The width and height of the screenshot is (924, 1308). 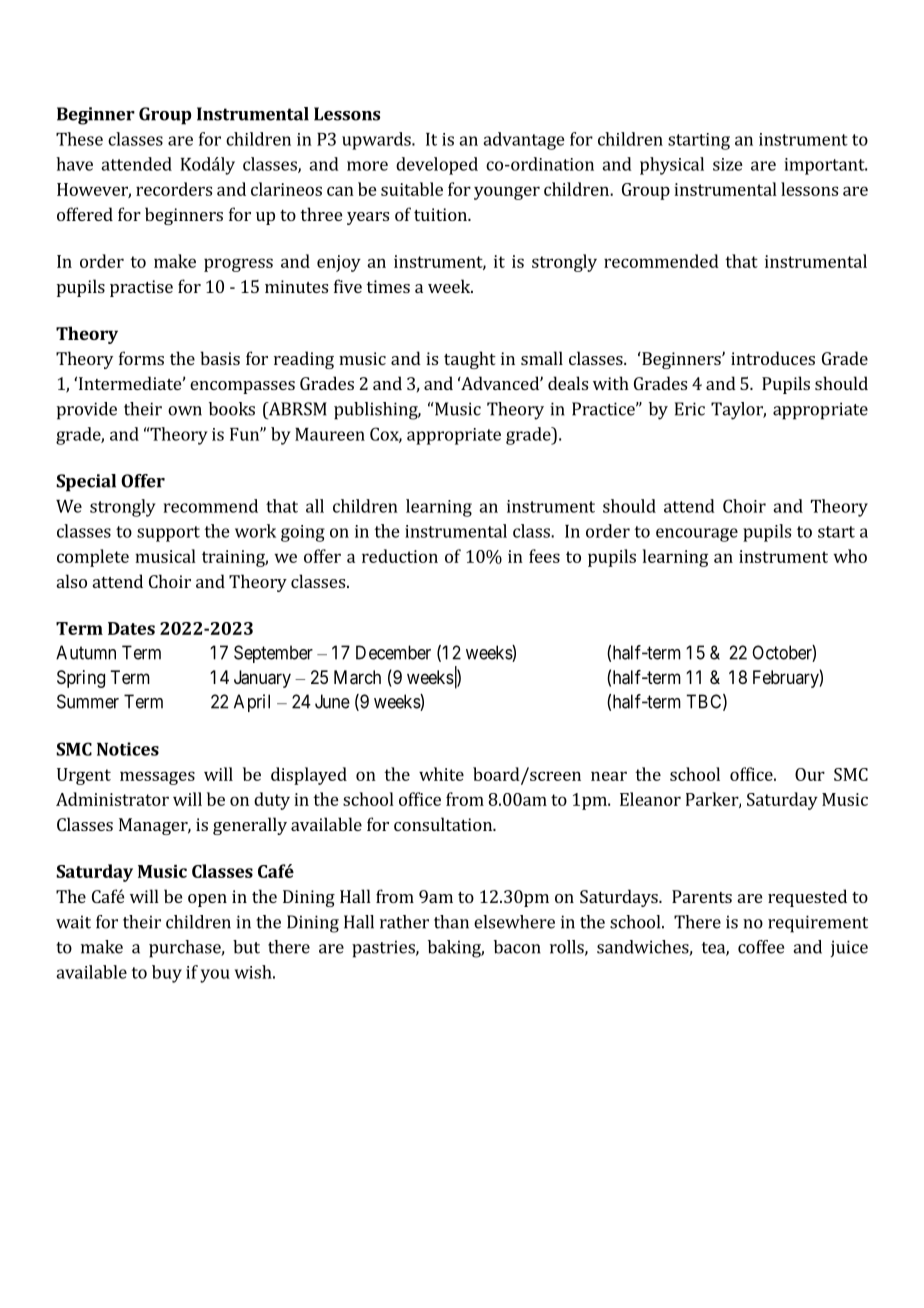 I want to click on buy, so click(x=167, y=974).
